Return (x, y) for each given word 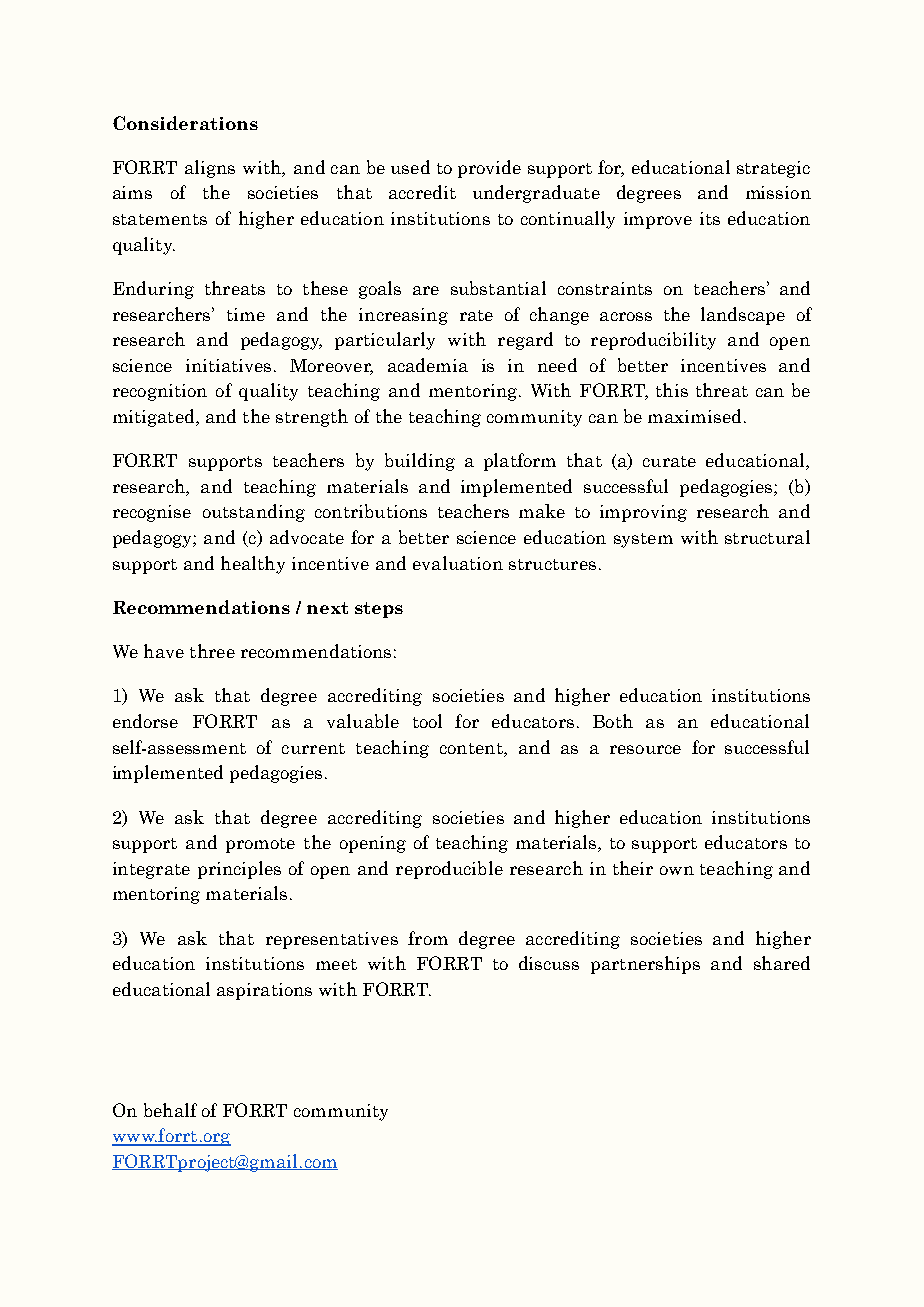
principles (239, 870)
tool (427, 721)
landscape (743, 316)
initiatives (228, 365)
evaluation (458, 563)
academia (428, 365)
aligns (210, 169)
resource (645, 749)
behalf (170, 1110)
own (677, 870)
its (710, 218)
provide (489, 169)
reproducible (449, 870)
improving (643, 513)
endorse (145, 721)
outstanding (254, 513)
